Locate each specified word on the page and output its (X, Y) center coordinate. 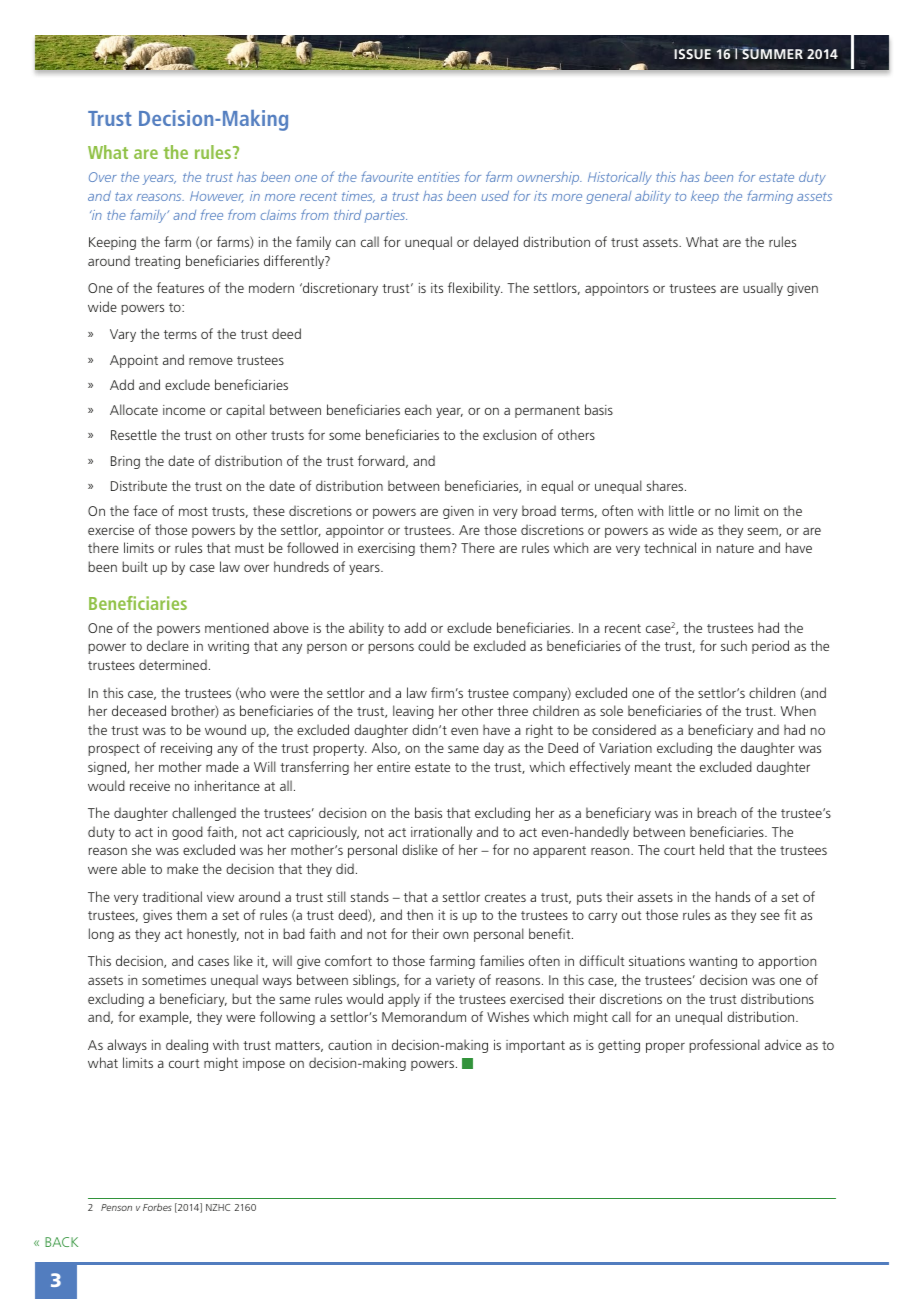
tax (123, 196)
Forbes (157, 1207)
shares (666, 485)
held (712, 849)
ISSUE (692, 53)
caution (350, 1045)
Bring (125, 462)
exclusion (509, 434)
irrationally (441, 833)
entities (439, 177)
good (187, 833)
